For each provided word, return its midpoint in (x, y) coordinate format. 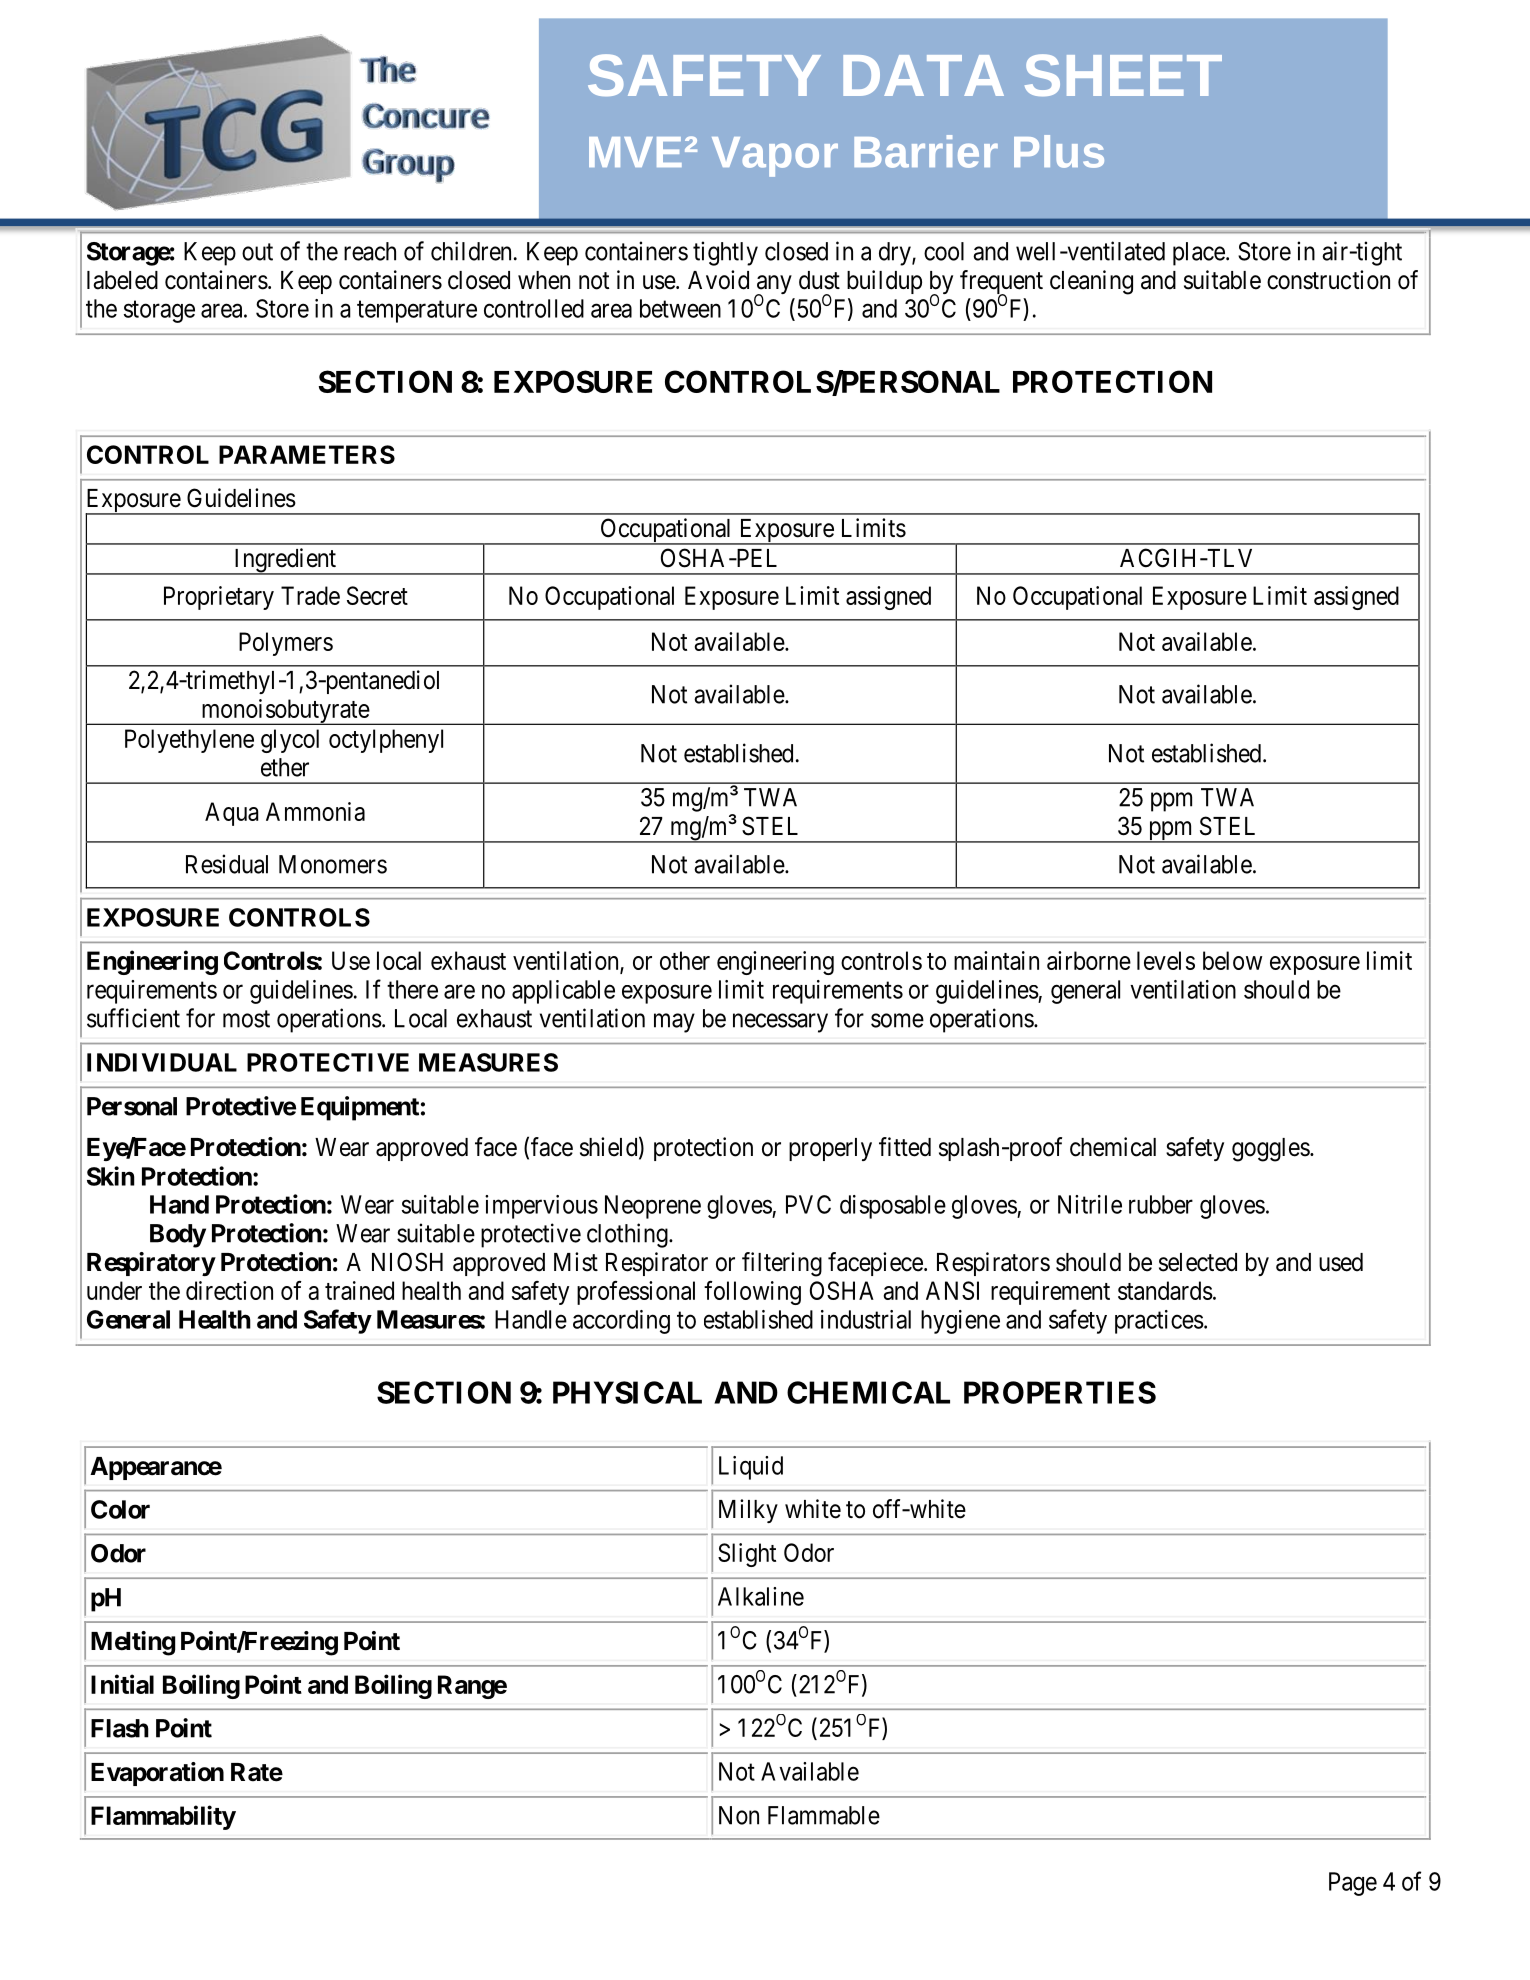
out (257, 252)
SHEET (1123, 75)
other (685, 960)
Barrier (926, 151)
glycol (290, 741)
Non (739, 1815)
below (1233, 960)
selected (1198, 1262)
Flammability (163, 1817)
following (752, 1293)
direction (229, 1290)
